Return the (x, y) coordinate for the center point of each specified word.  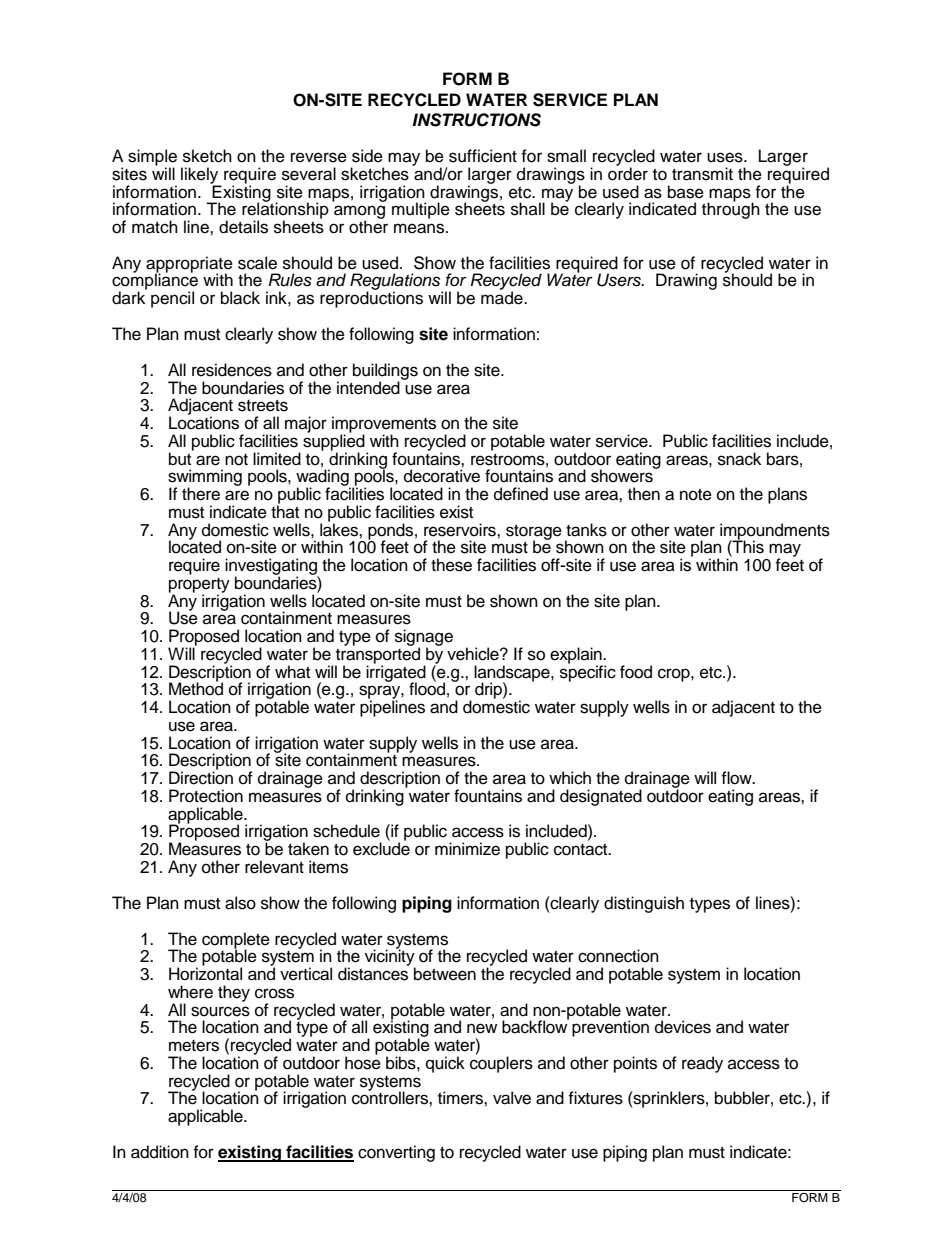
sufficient (483, 156)
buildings (385, 372)
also (240, 903)
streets (263, 406)
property (199, 586)
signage (424, 638)
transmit (702, 174)
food (636, 672)
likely (201, 176)
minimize (467, 849)
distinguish (644, 904)
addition (160, 1152)
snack (739, 459)
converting (396, 1153)
